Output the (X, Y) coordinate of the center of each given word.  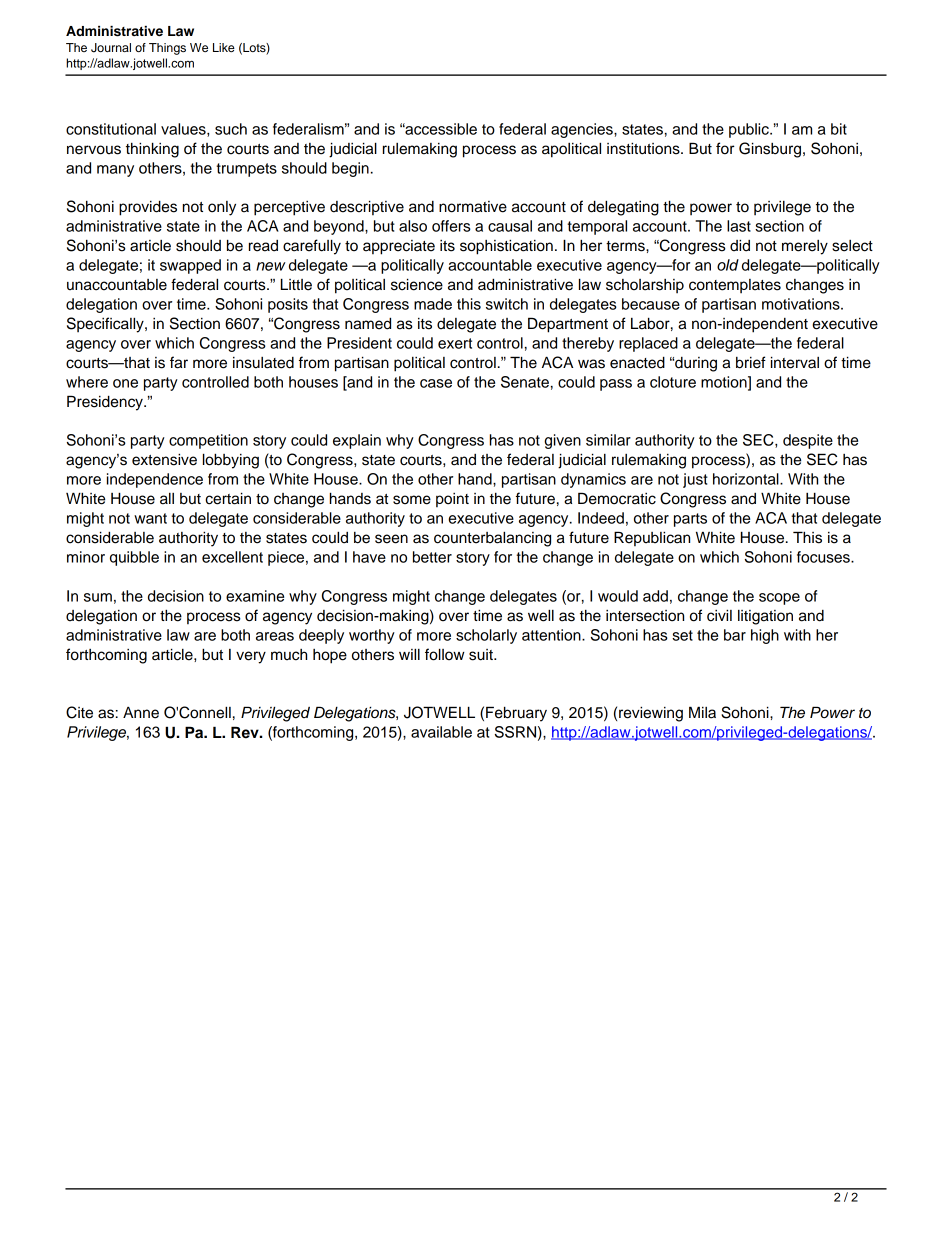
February (516, 714)
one (125, 383)
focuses (824, 557)
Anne (141, 713)
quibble (134, 558)
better (432, 557)
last (739, 226)
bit (839, 129)
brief (751, 362)
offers (451, 226)
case (436, 383)
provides (148, 208)
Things (167, 49)
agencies (583, 130)
